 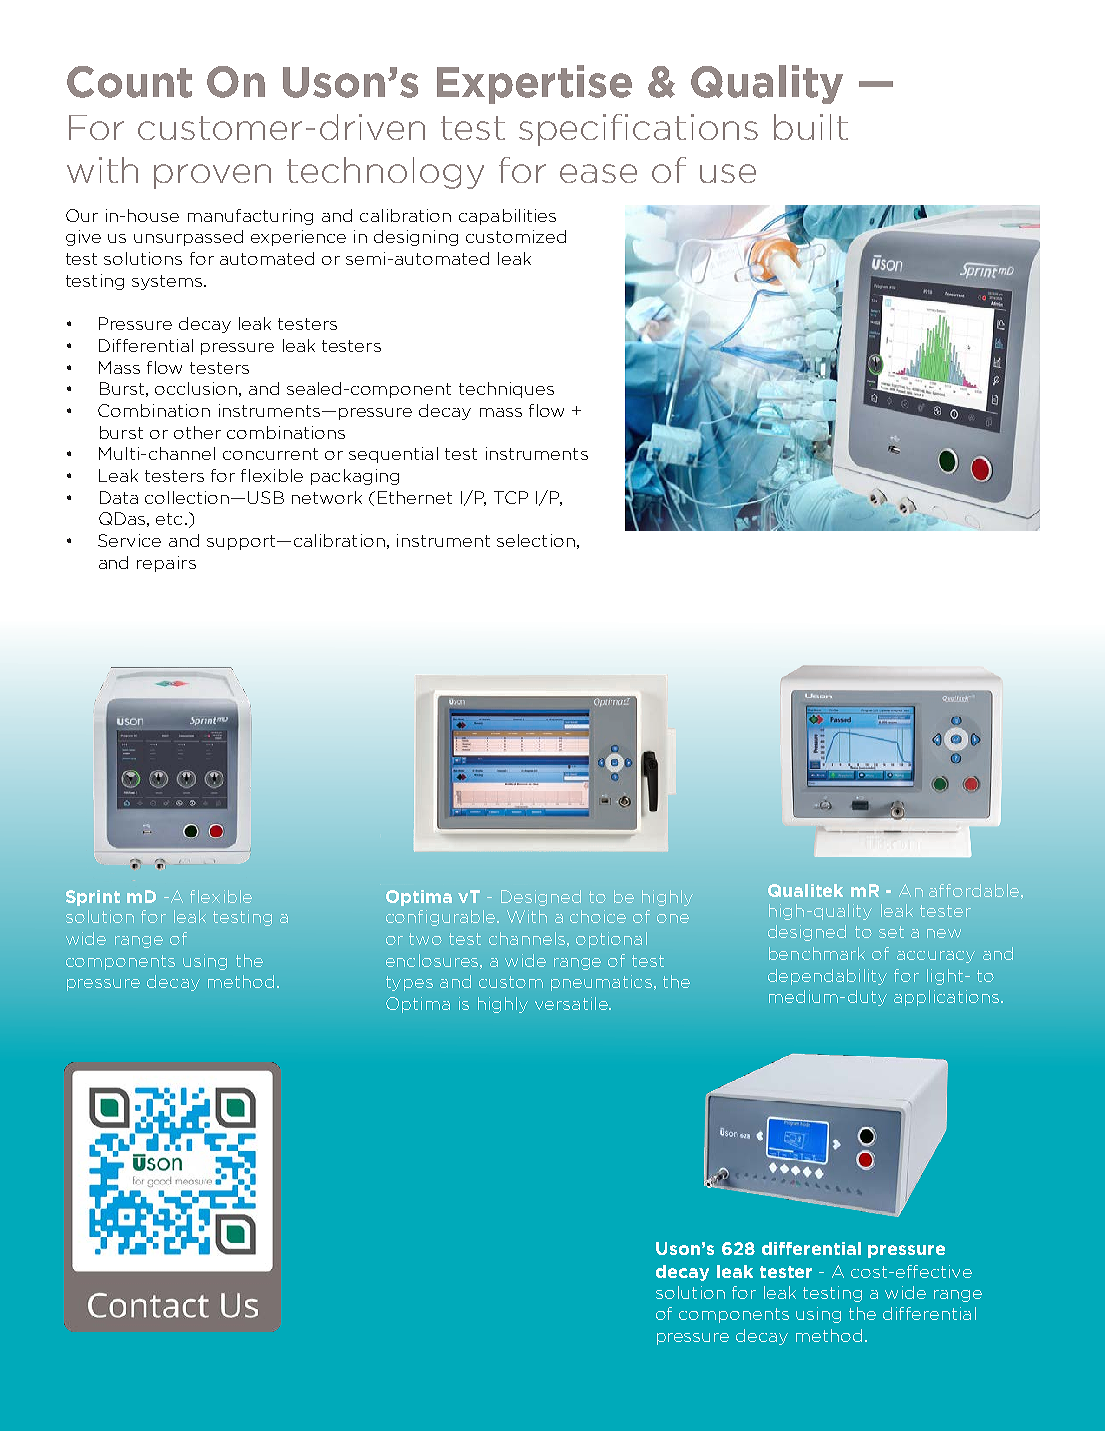 What do you see at coordinates (506, 390) in the screenshot?
I see `techniques` at bounding box center [506, 390].
